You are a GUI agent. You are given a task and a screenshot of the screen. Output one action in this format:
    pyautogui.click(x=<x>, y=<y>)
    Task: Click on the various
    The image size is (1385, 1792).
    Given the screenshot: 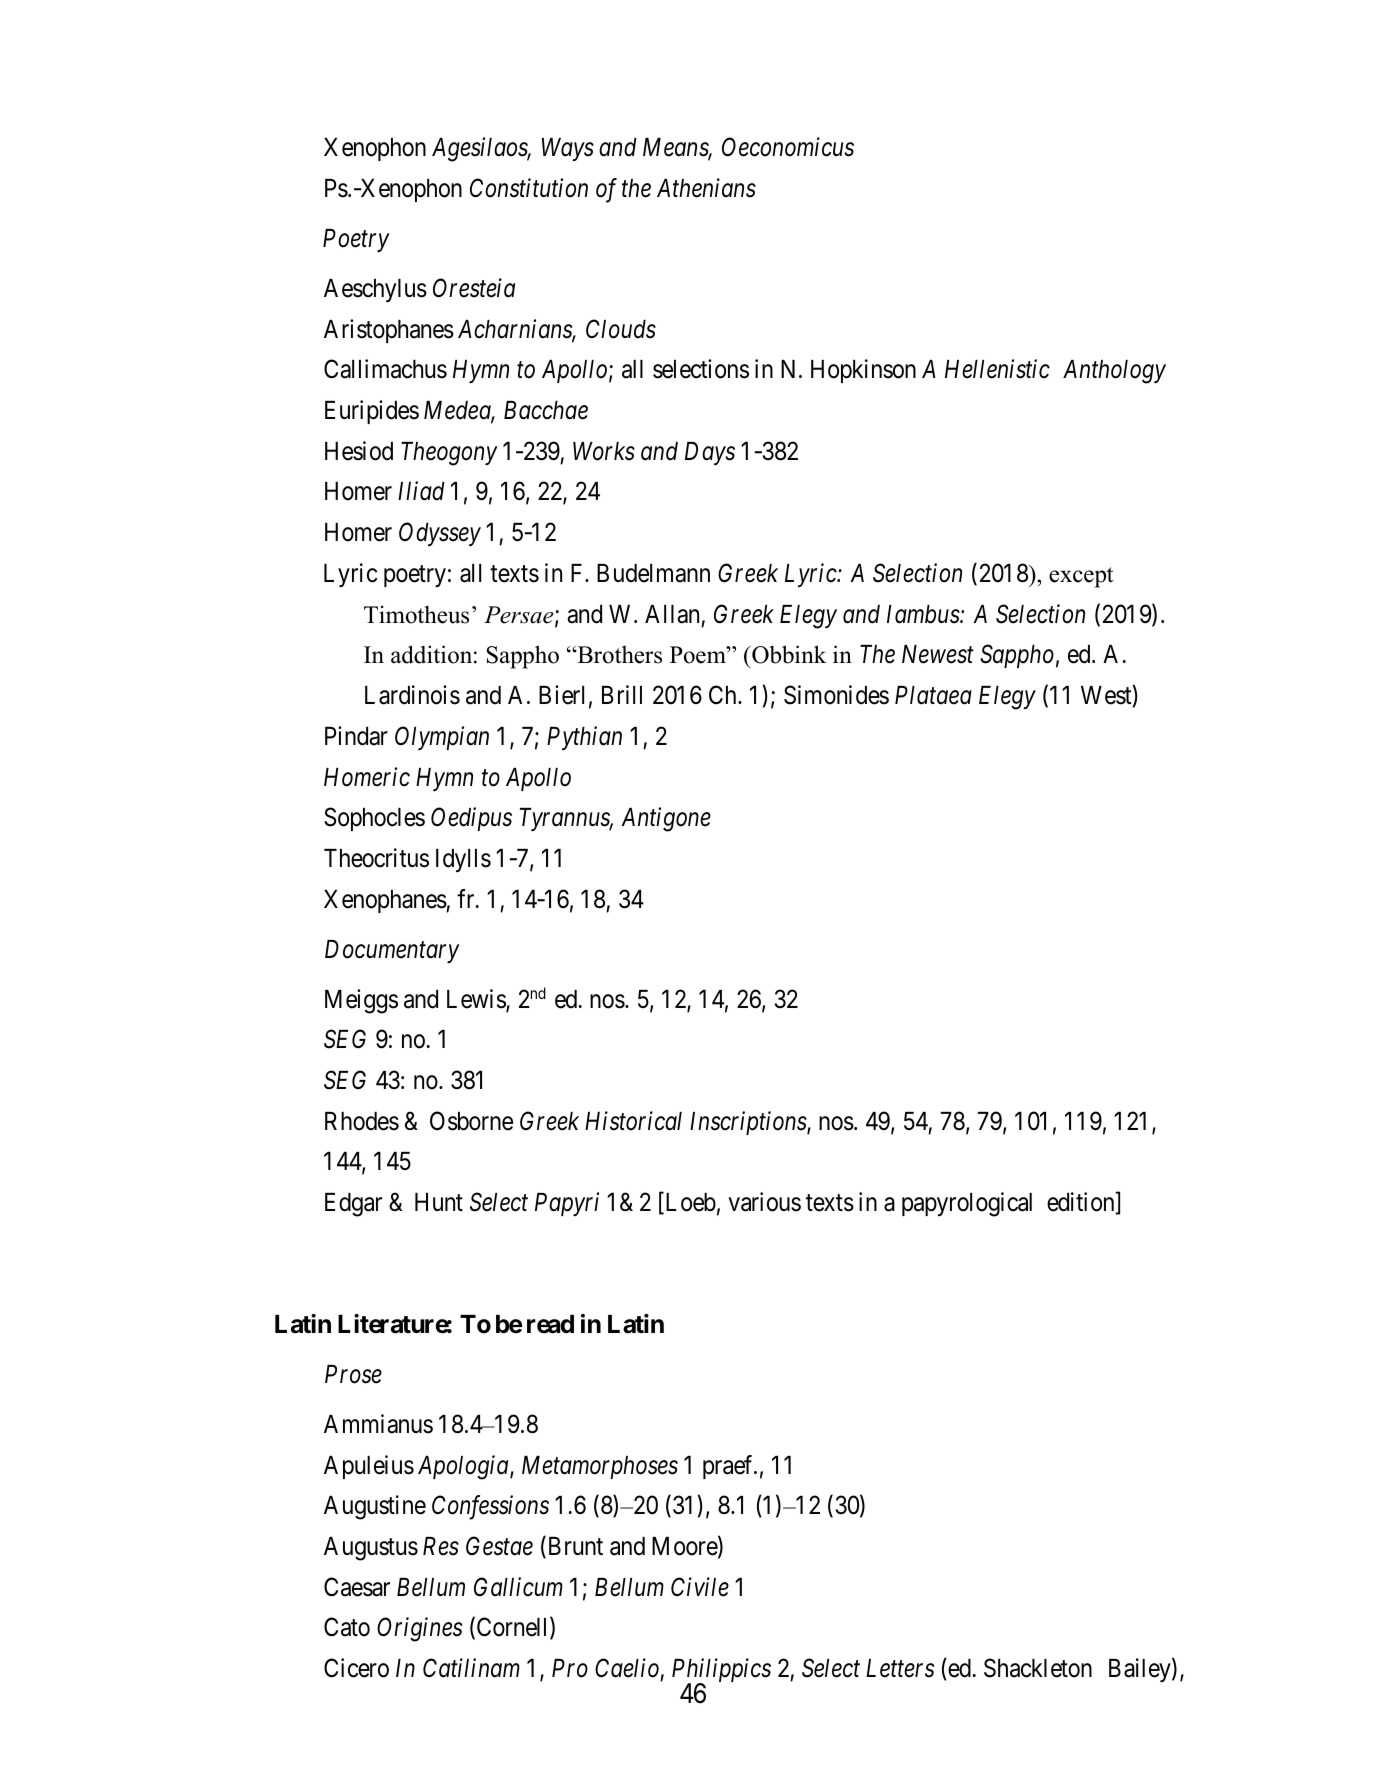 What is the action you would take?
    pyautogui.click(x=764, y=1202)
